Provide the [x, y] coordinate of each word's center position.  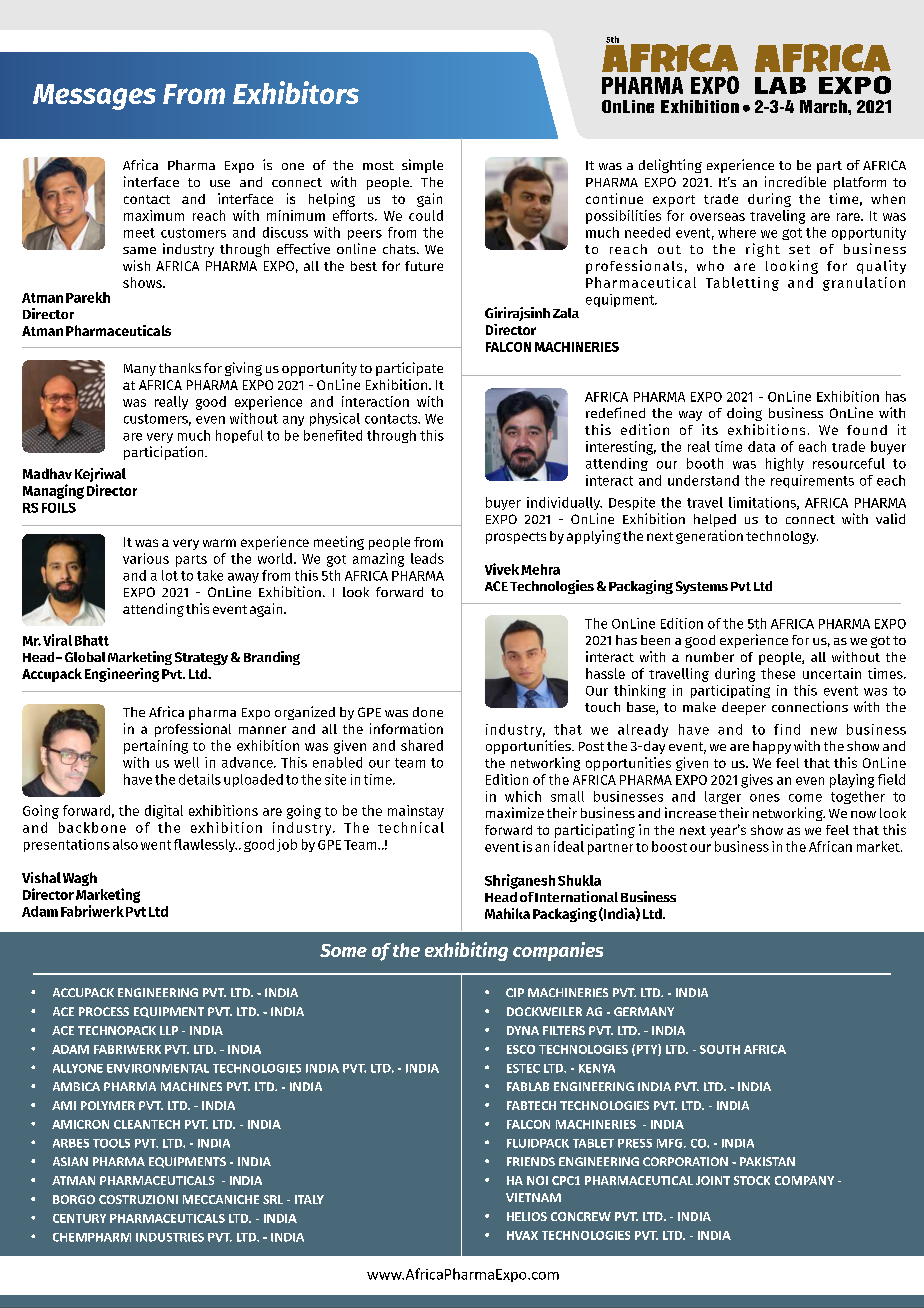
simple [422, 166]
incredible [795, 181]
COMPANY [804, 1180]
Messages [94, 97]
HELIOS [527, 1216]
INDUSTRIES [170, 1237]
